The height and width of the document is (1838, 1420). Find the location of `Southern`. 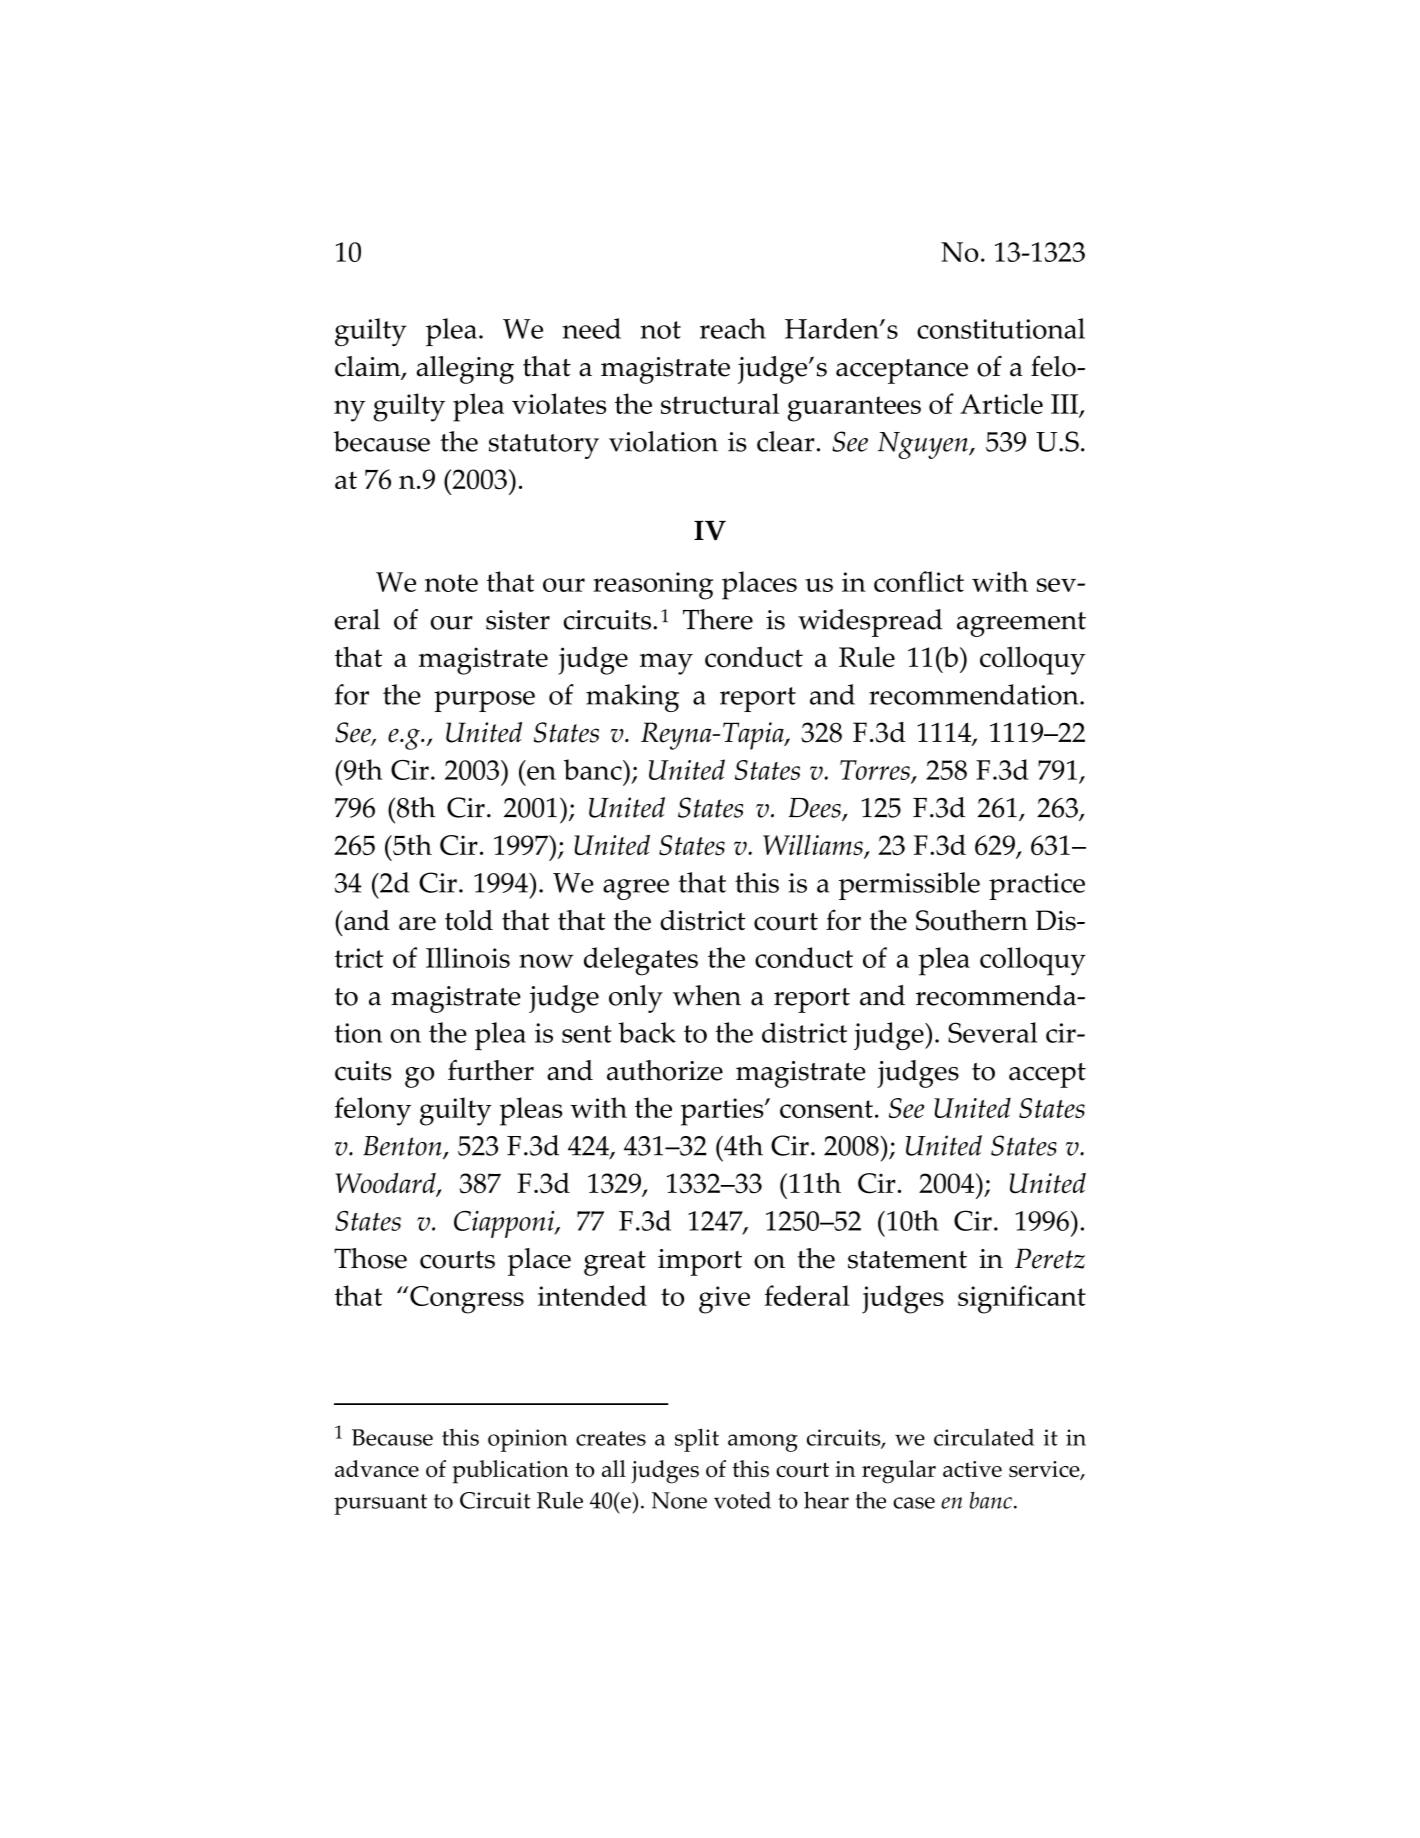

Southern is located at coordinates (972, 920).
